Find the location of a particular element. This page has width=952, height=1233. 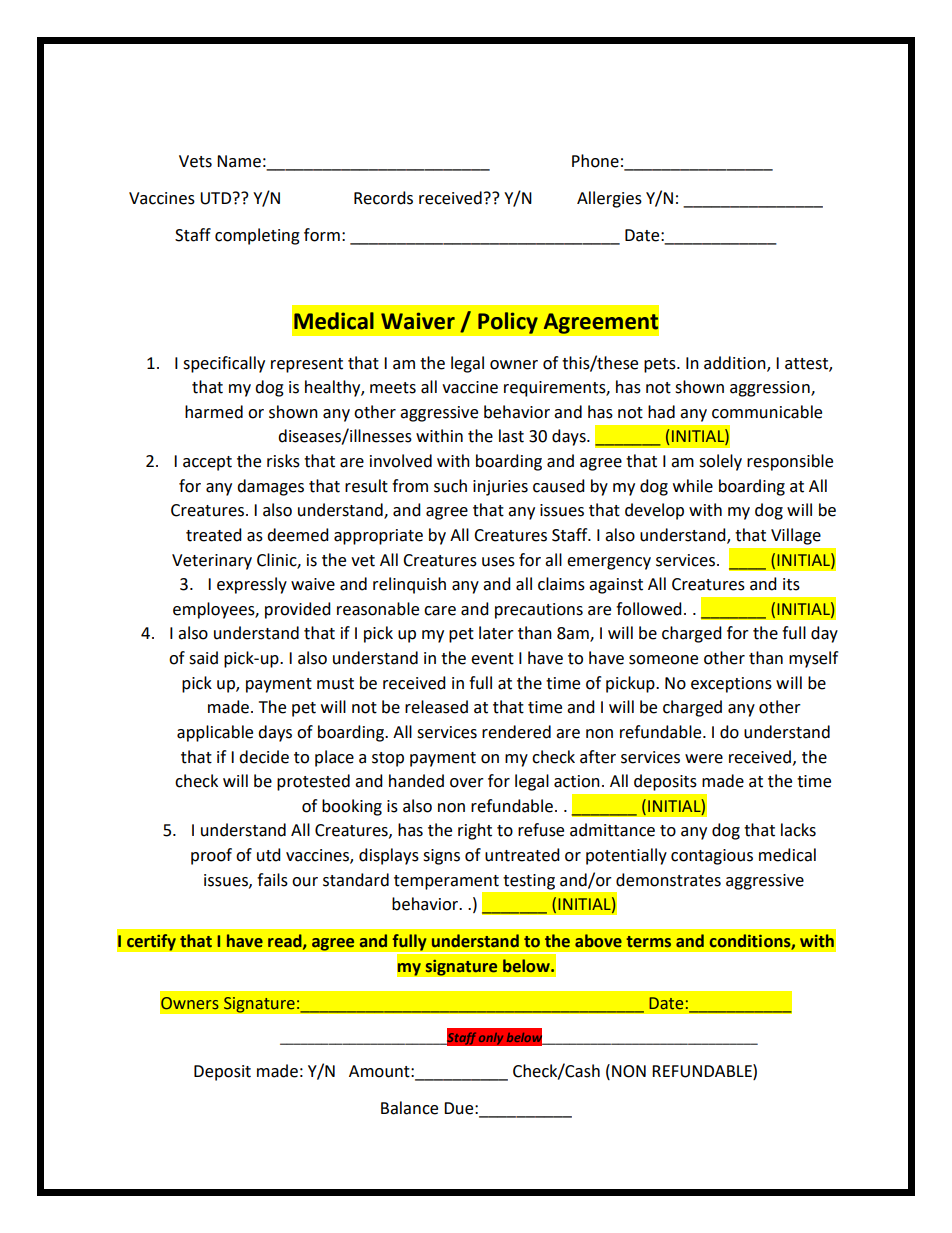

Allergies is located at coordinates (609, 199).
